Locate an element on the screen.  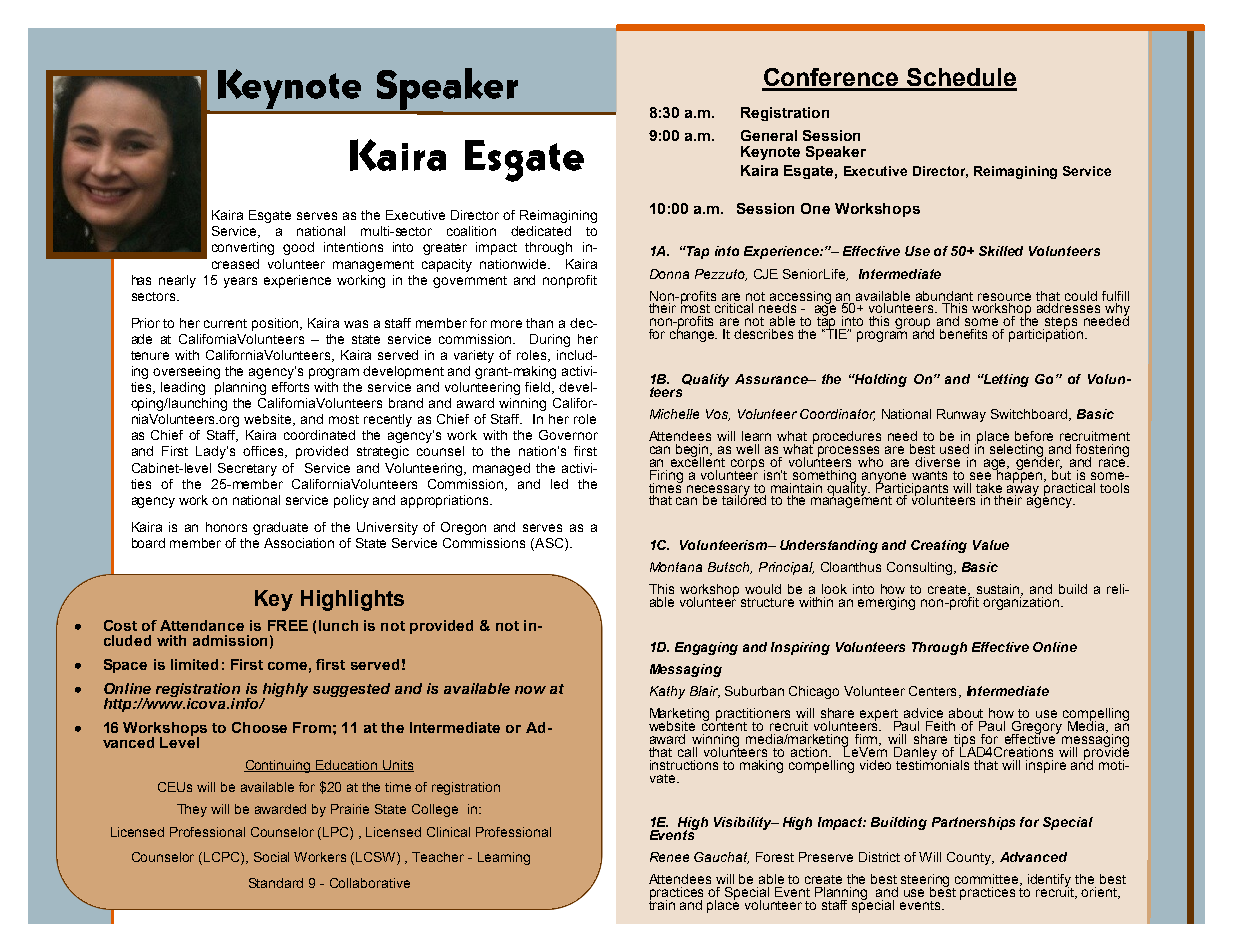
train is located at coordinates (662, 904).
